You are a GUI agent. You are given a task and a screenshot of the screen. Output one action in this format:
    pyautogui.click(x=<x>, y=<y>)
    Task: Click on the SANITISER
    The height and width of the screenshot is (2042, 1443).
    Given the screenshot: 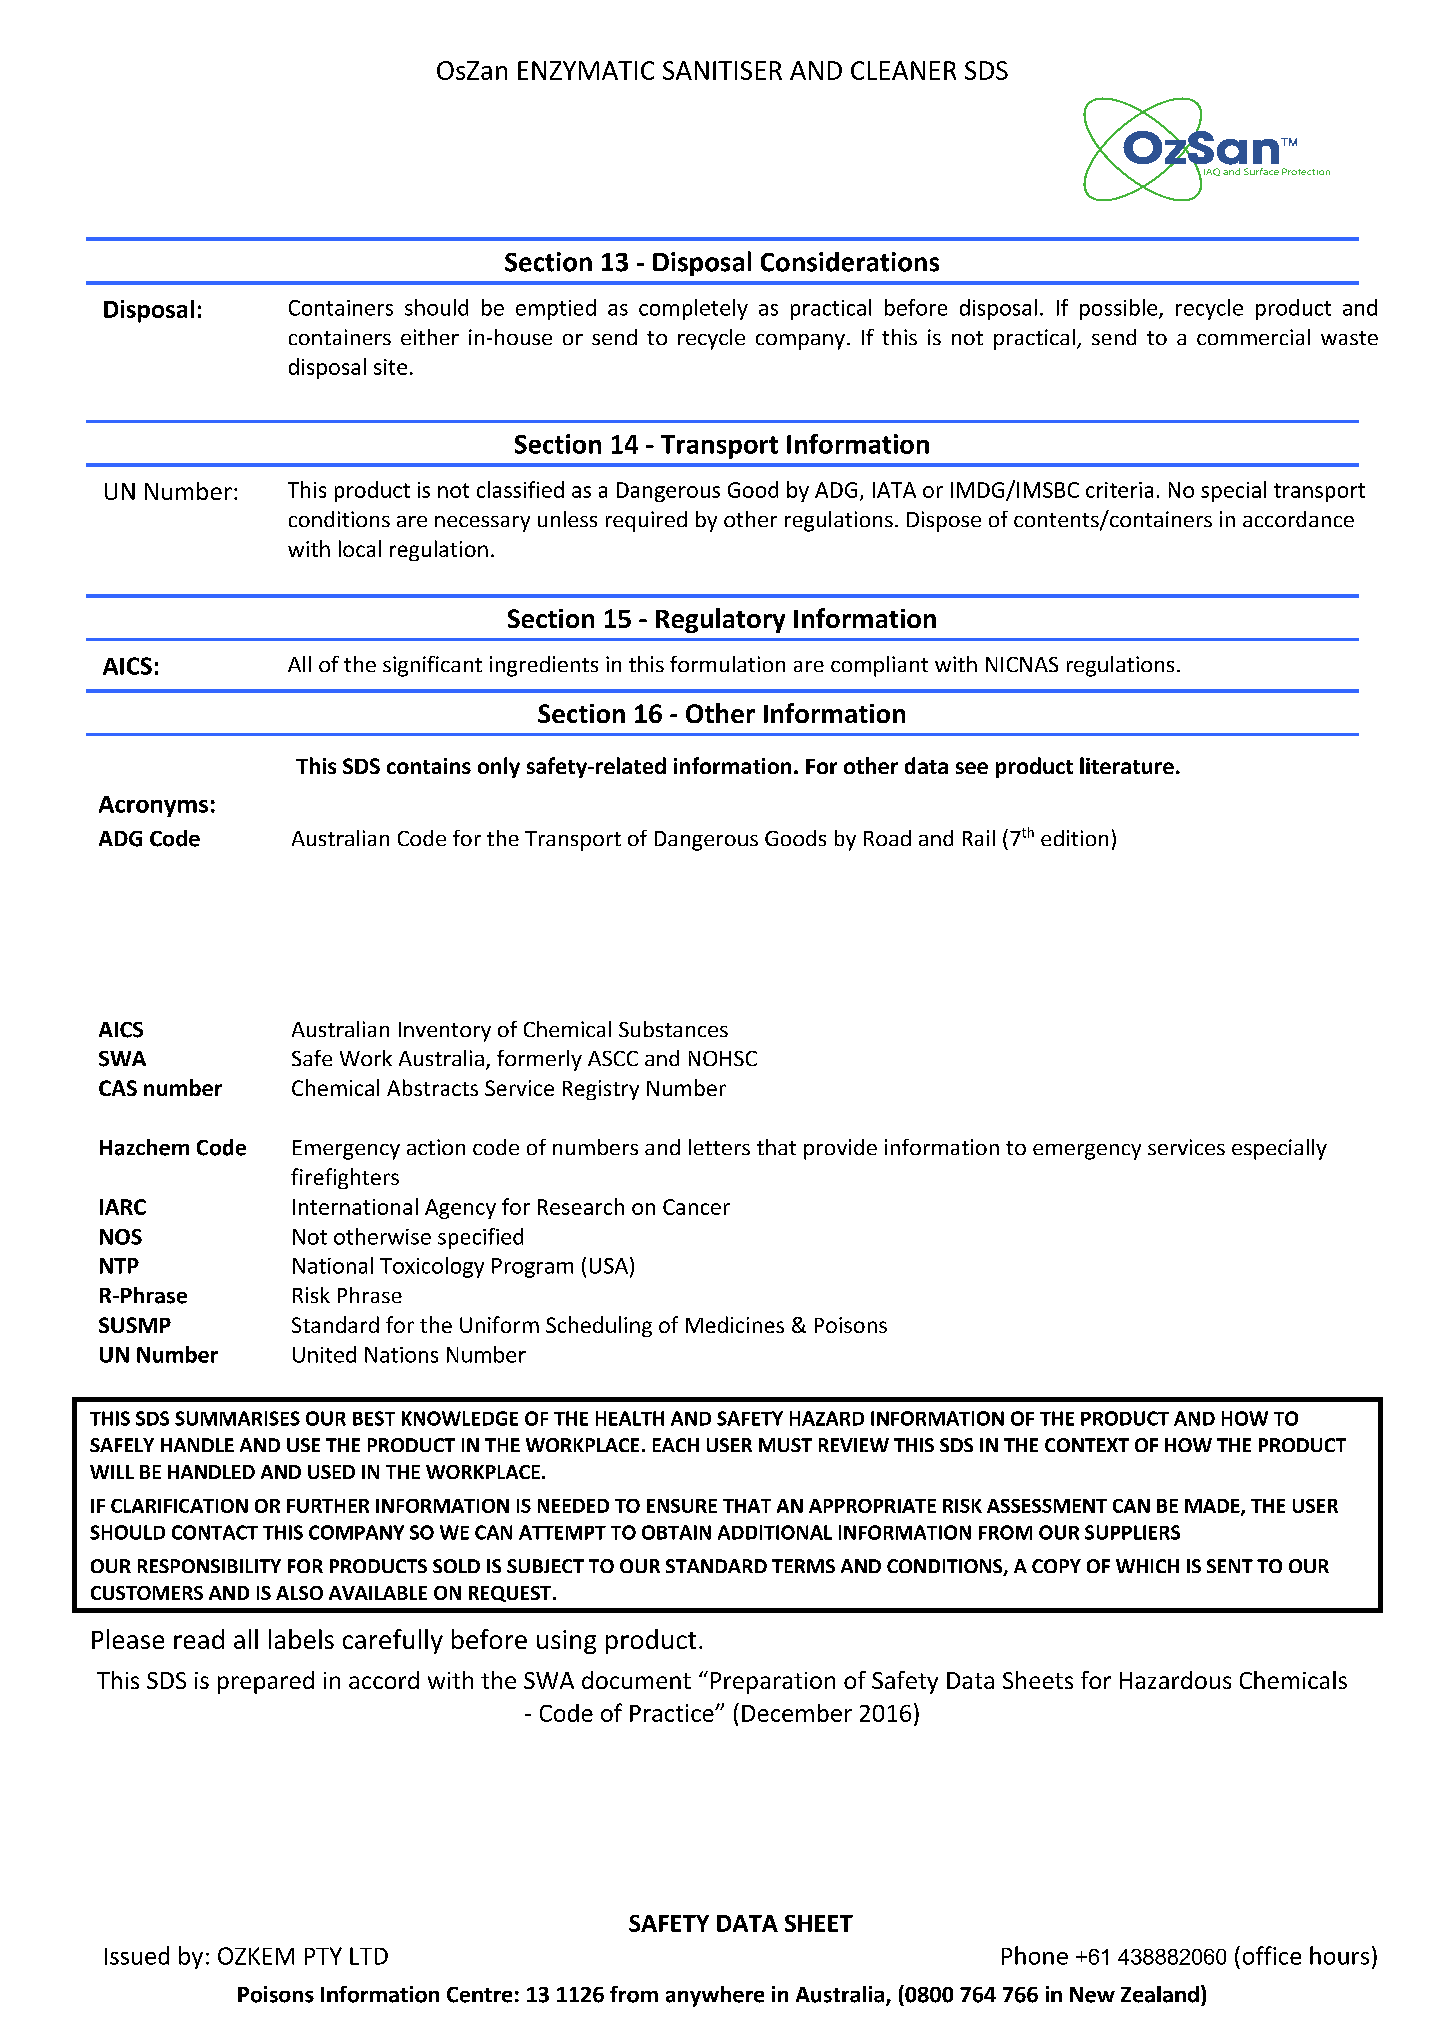 What is the action you would take?
    pyautogui.click(x=722, y=70)
